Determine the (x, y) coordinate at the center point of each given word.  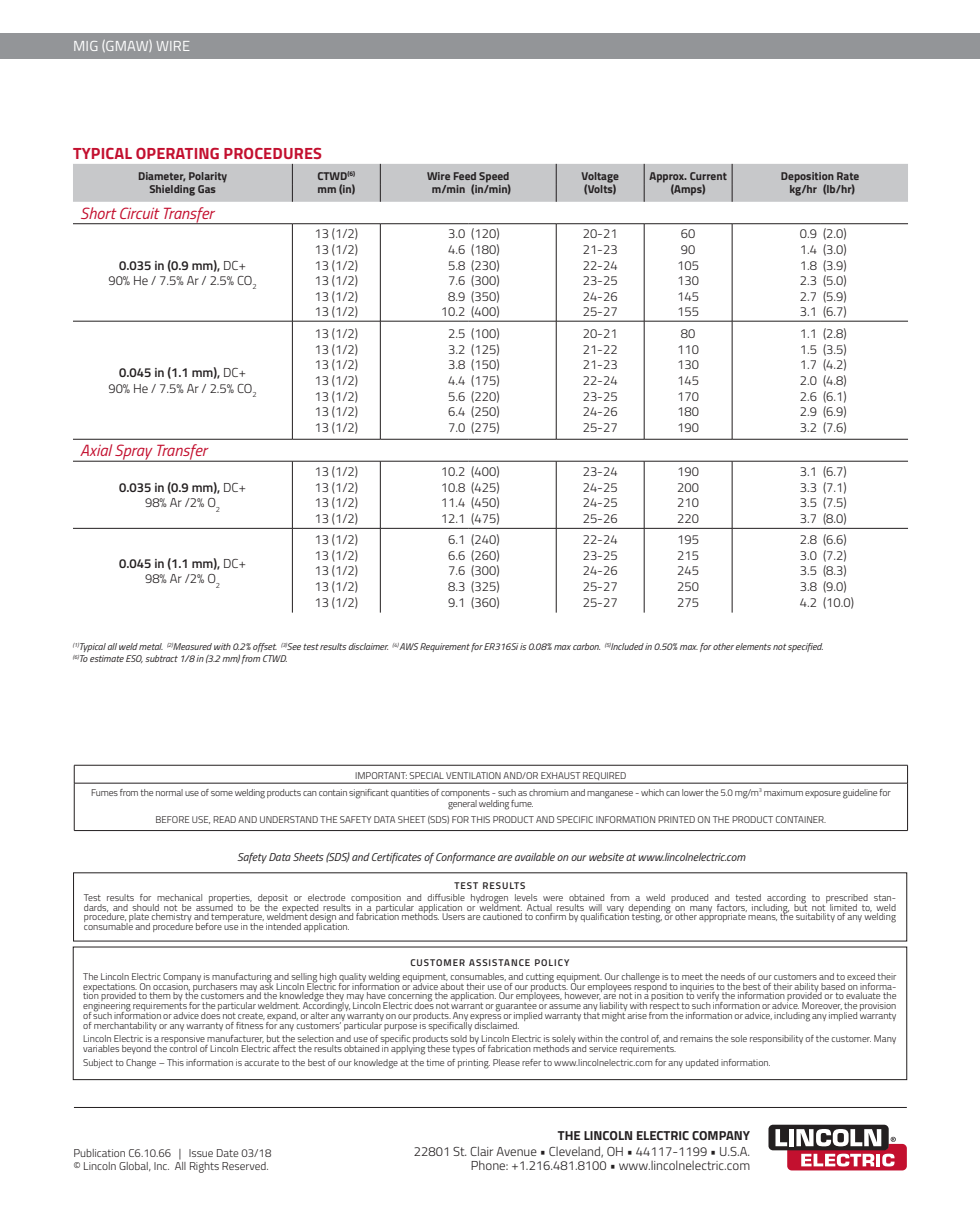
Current (708, 176)
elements (753, 646)
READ (224, 819)
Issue (201, 1153)
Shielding (172, 190)
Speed (494, 178)
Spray (134, 453)
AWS (409, 646)
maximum (783, 792)
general (462, 805)
